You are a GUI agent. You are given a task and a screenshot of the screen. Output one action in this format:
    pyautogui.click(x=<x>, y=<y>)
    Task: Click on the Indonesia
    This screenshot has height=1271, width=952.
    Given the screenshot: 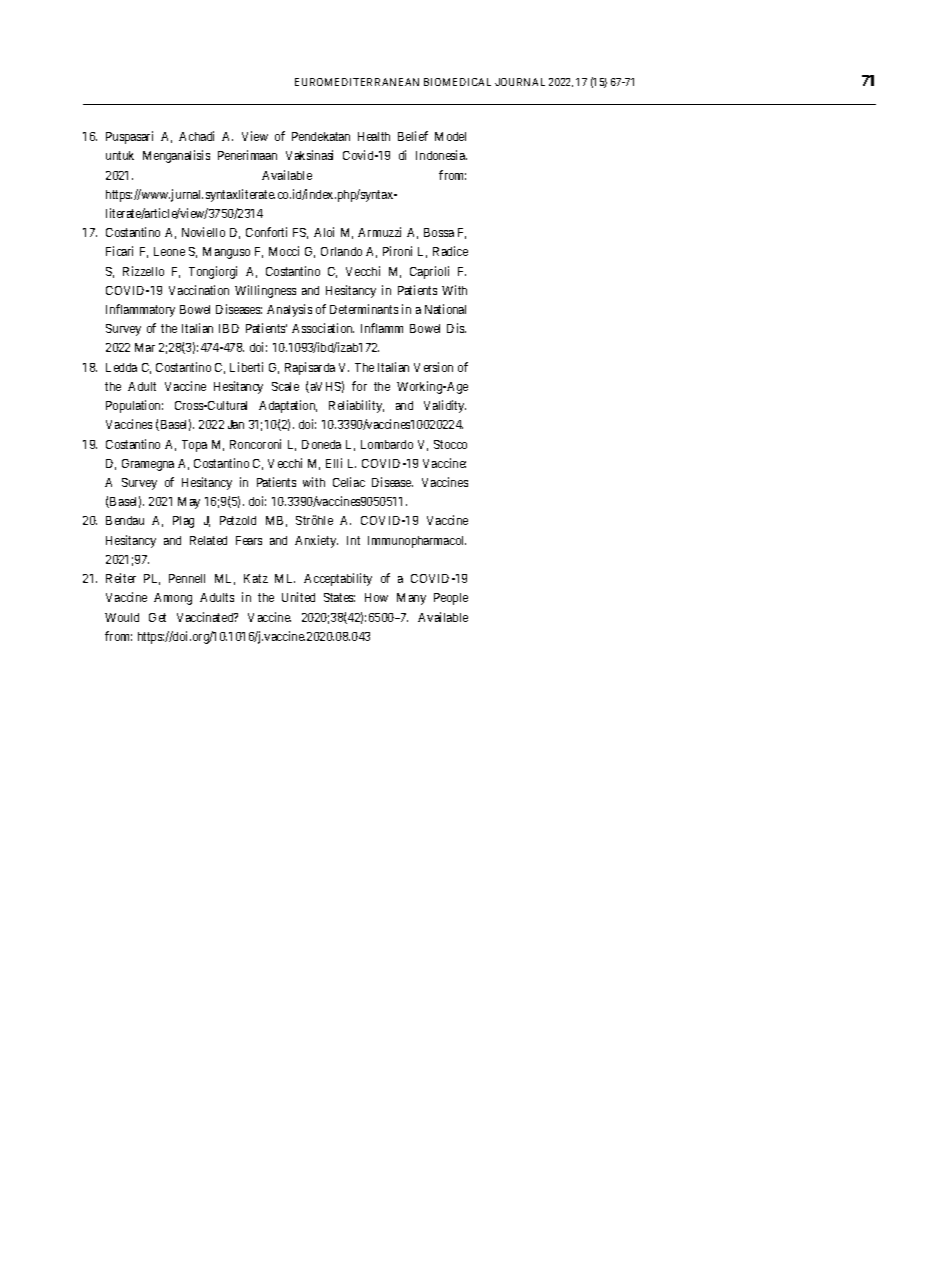 What is the action you would take?
    pyautogui.click(x=441, y=155)
